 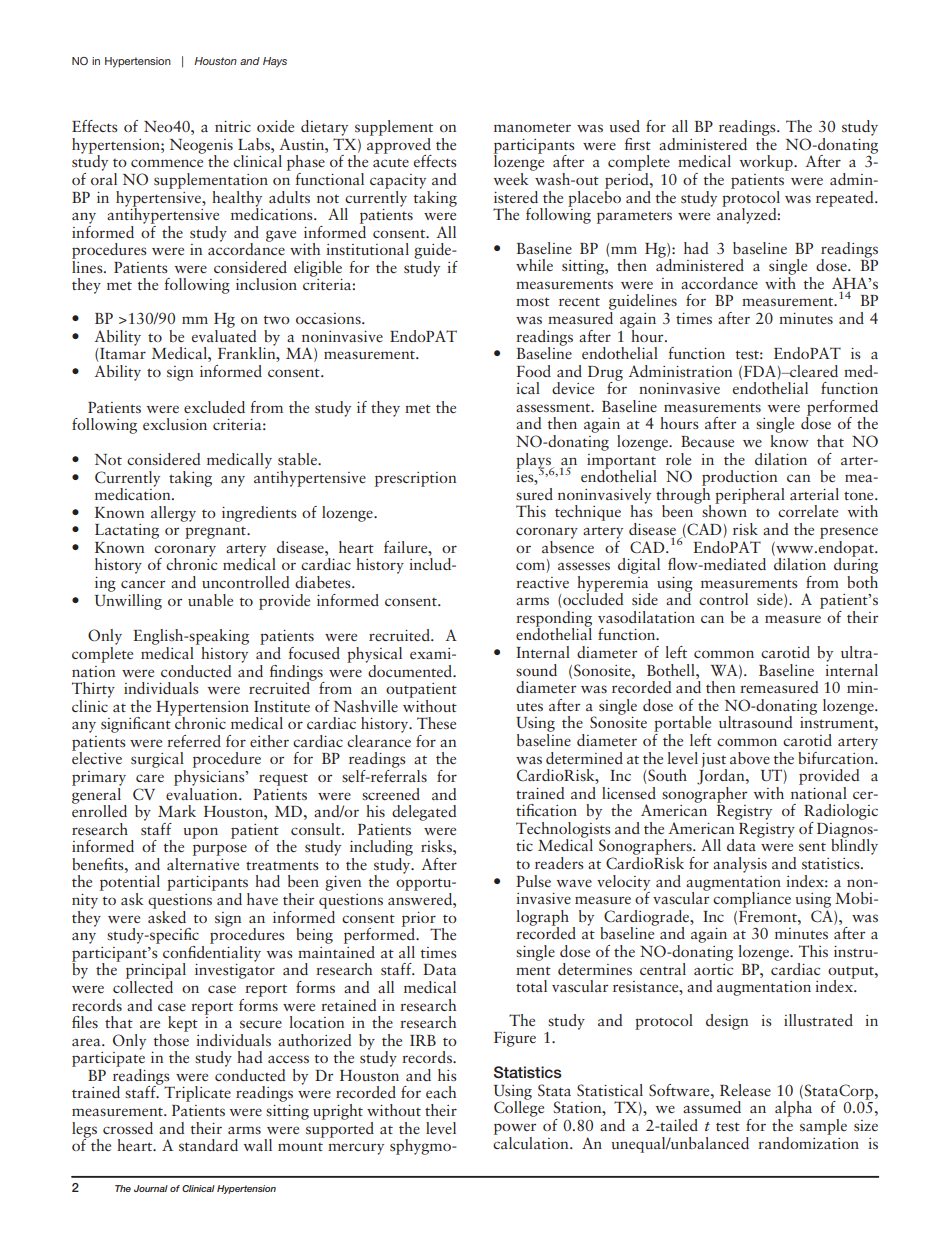 I want to click on compliance, so click(x=752, y=900).
